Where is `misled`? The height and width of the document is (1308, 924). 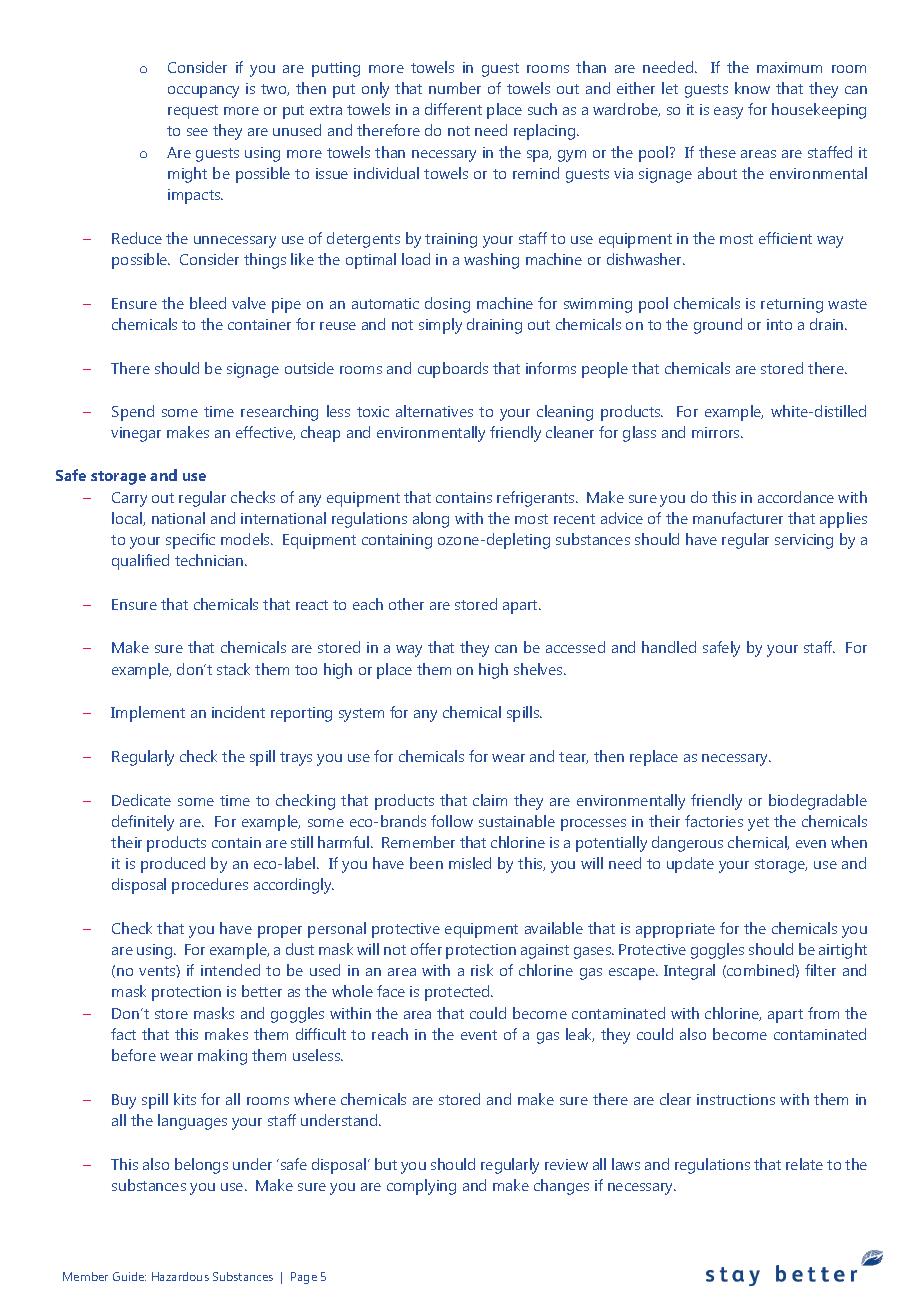
misled is located at coordinates (470, 863).
